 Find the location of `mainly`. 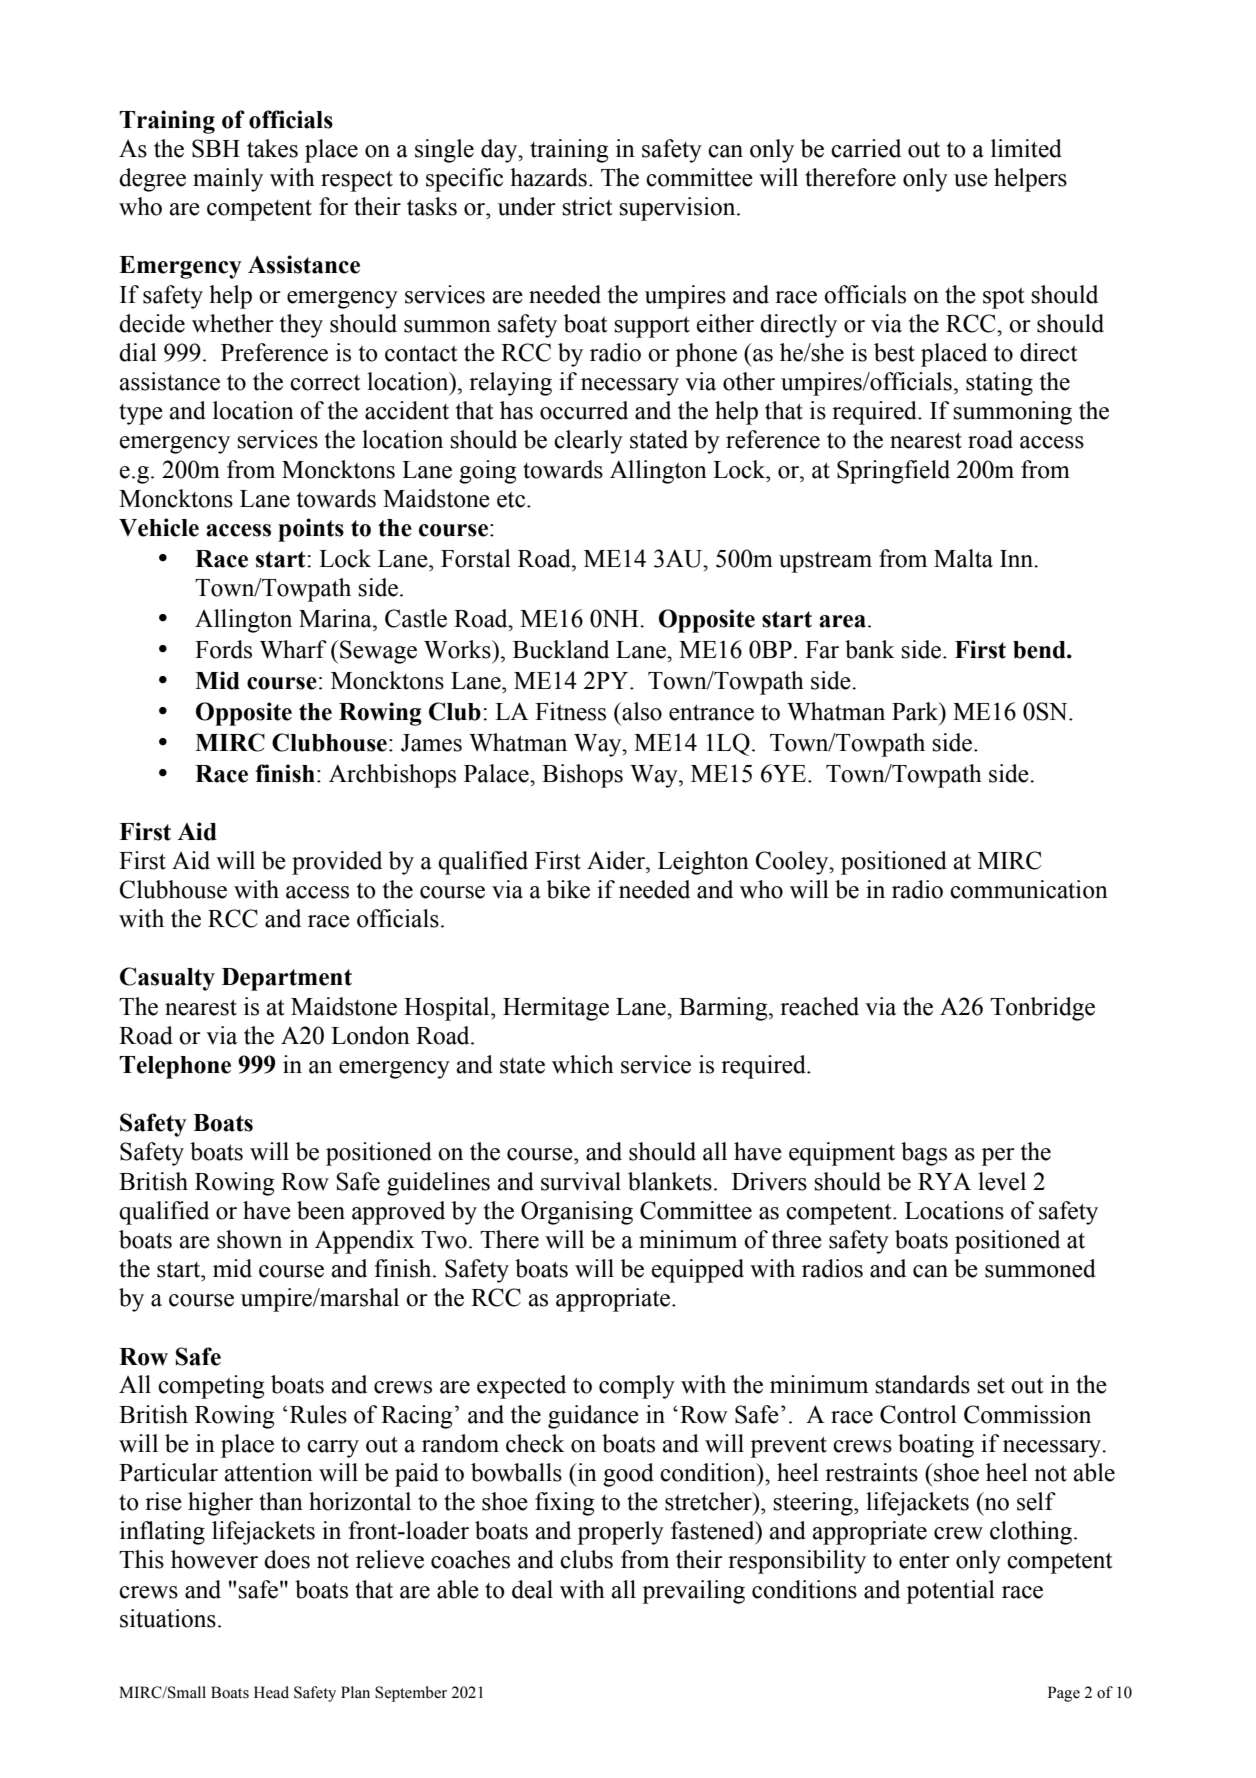

mainly is located at coordinates (228, 180).
